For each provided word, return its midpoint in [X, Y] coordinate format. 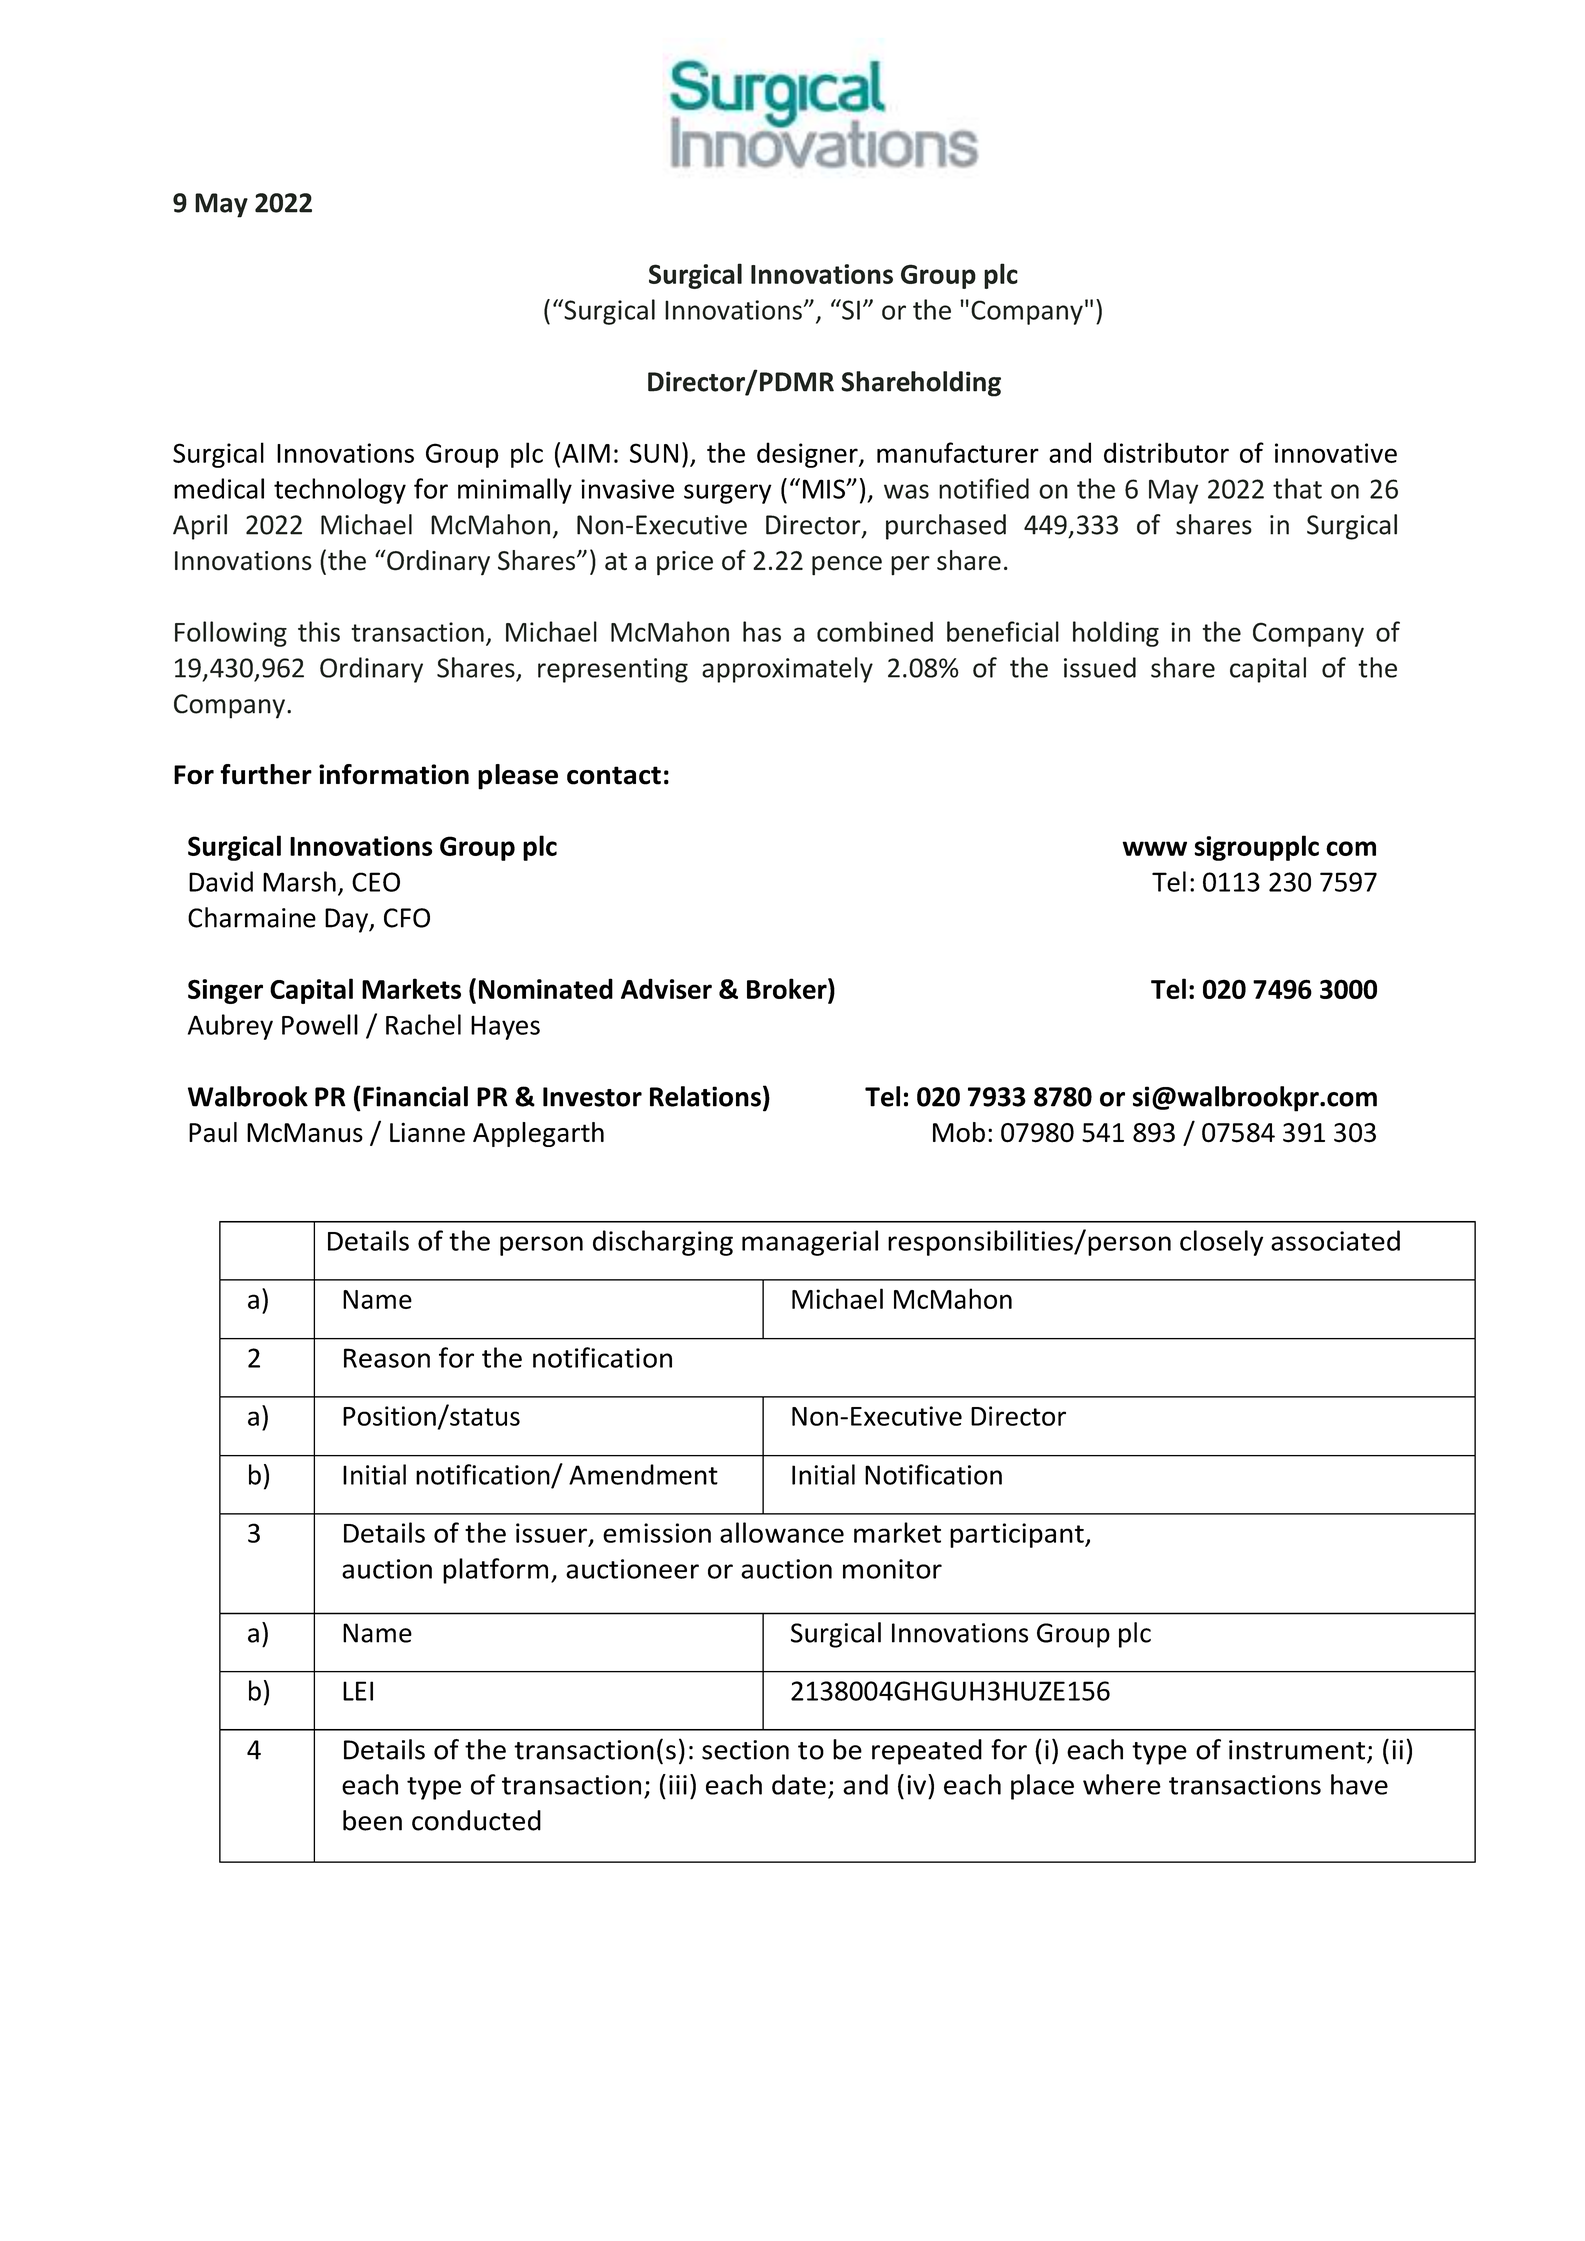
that [1297, 488]
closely [1221, 1243]
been [372, 1820]
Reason [387, 1358]
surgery [728, 494]
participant [1018, 1535]
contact [614, 775]
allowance [782, 1532]
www [1154, 848]
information [394, 774]
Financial [415, 1096]
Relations [705, 1096]
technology [340, 491]
